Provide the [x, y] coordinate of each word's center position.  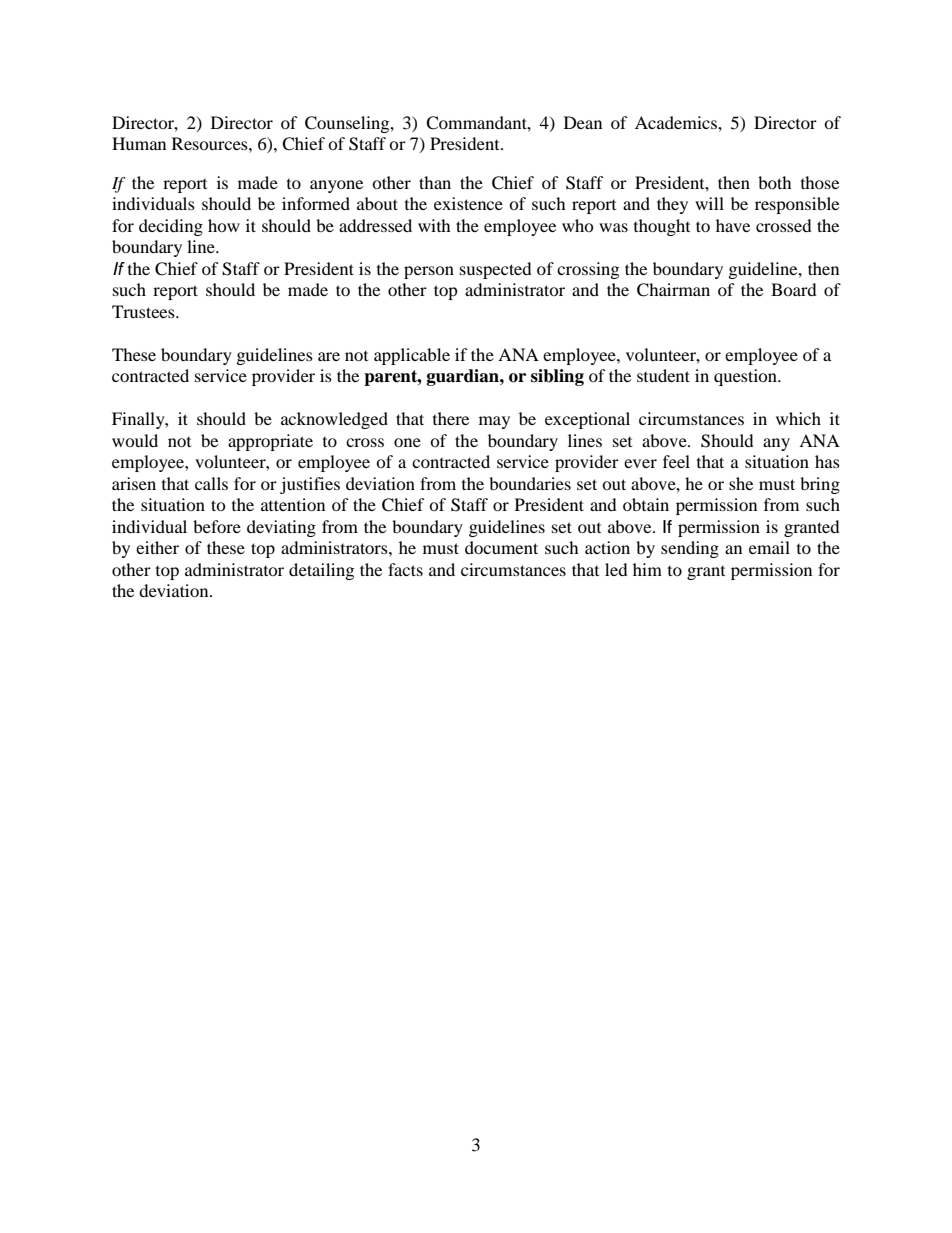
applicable [412, 356]
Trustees [144, 311]
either [157, 547]
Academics [677, 122]
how [224, 225]
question [746, 377]
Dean [583, 122]
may [494, 422]
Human [139, 143]
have [733, 225]
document [501, 547]
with [434, 225]
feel [676, 461]
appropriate [270, 442]
